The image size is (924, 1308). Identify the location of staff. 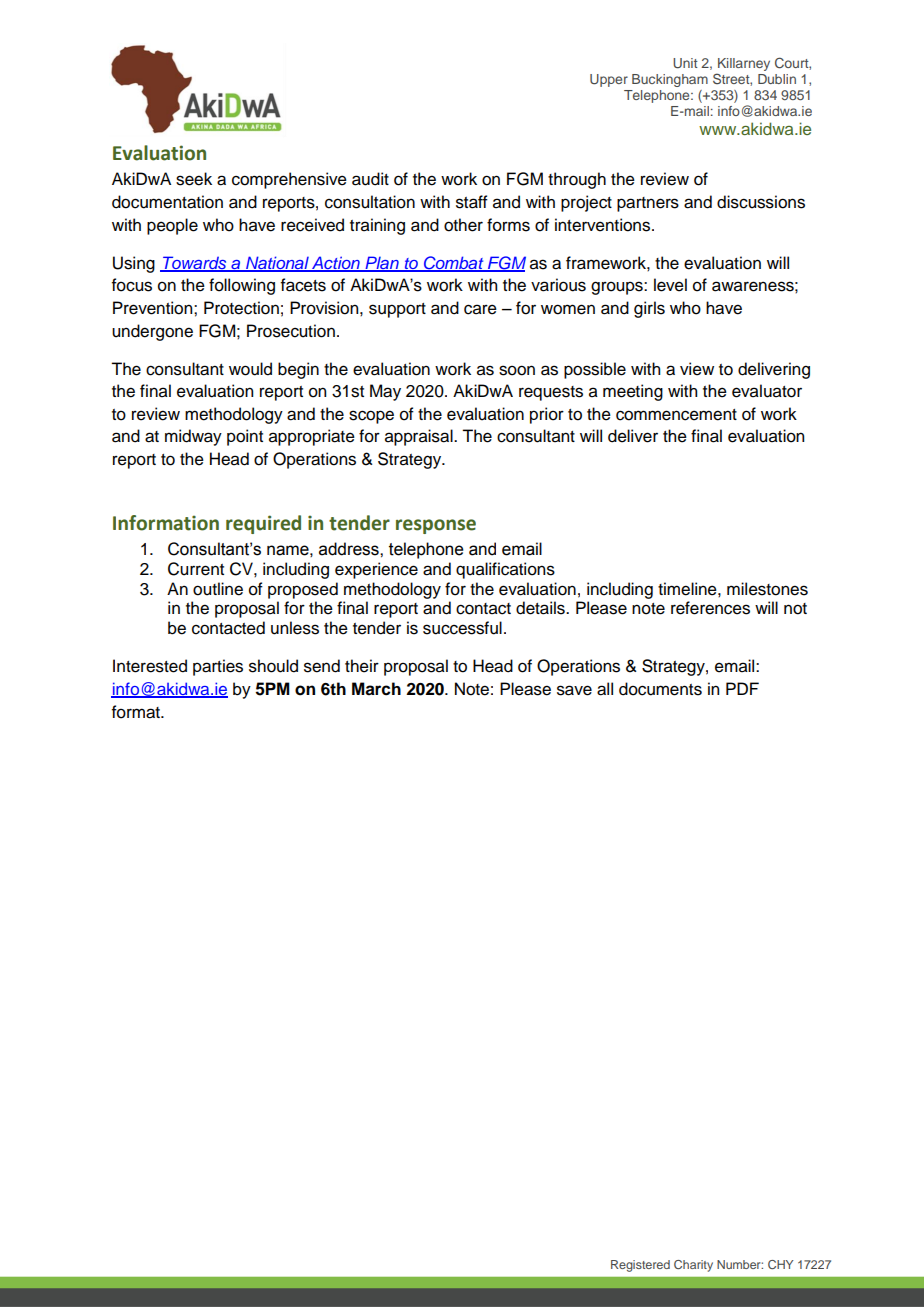
(472, 202).
